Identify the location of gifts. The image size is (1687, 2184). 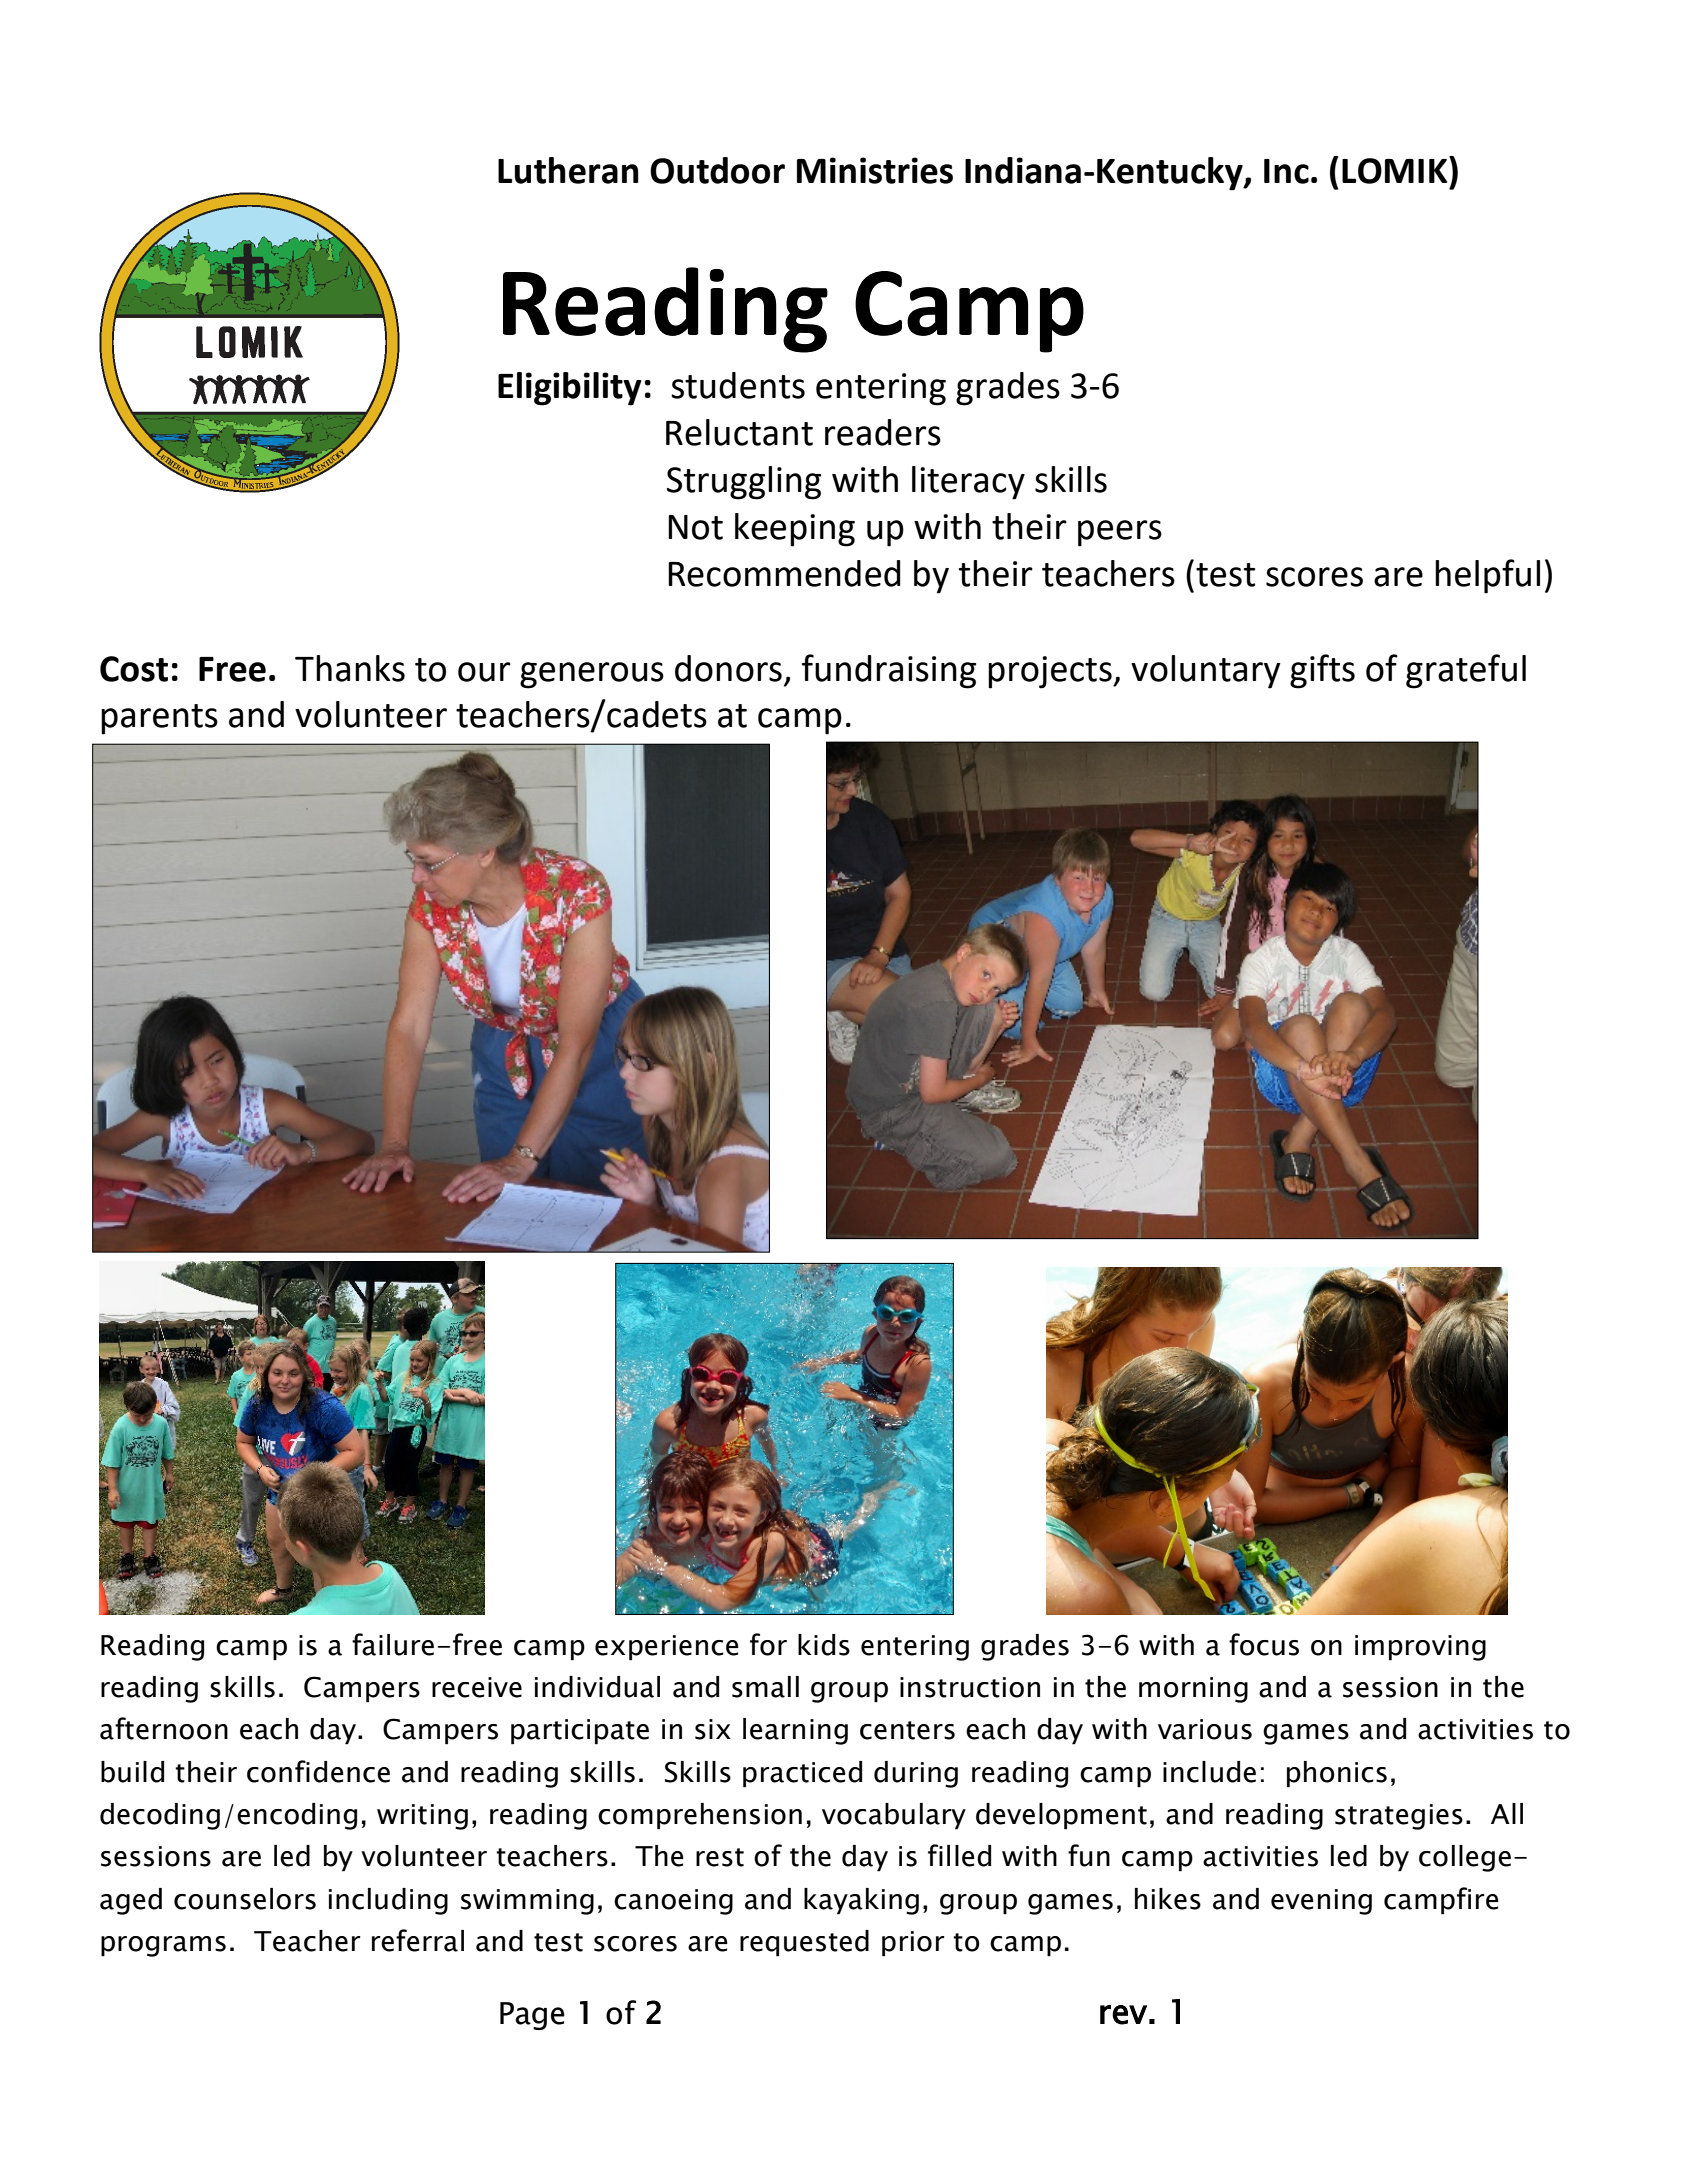
(1322, 671).
